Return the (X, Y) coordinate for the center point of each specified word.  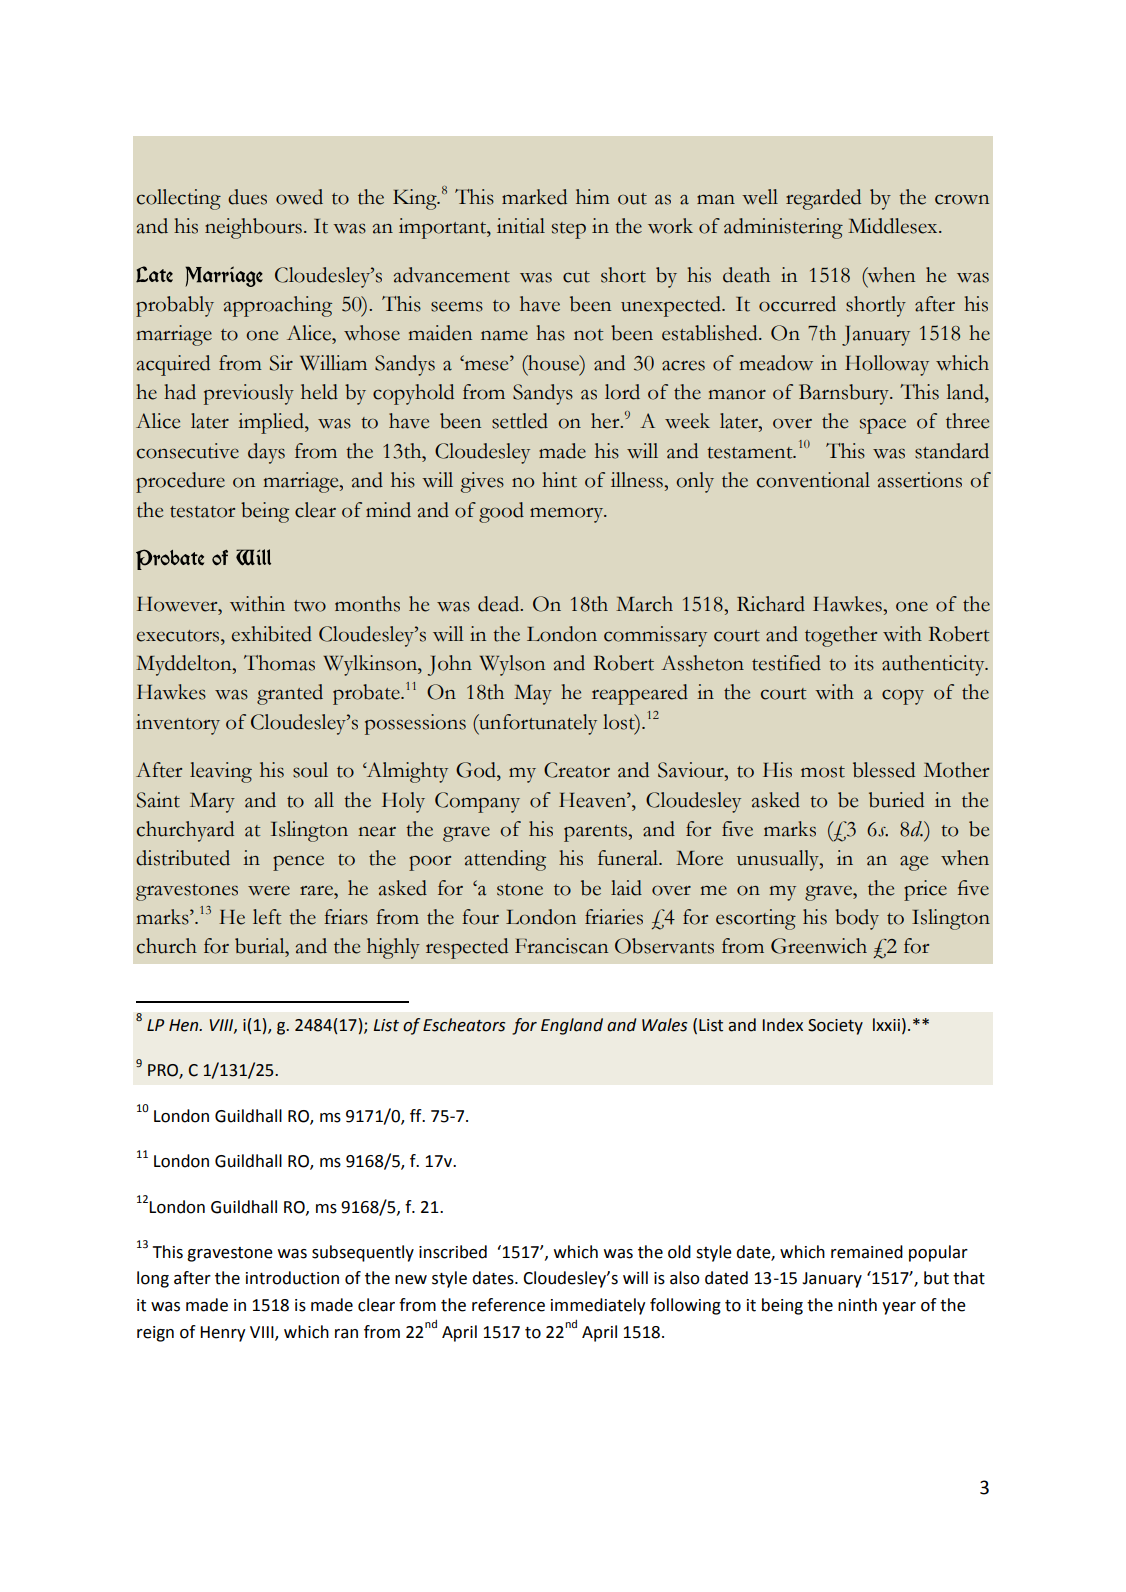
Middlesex (894, 226)
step (569, 230)
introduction (292, 1278)
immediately (598, 1306)
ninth (857, 1305)
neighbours (253, 228)
